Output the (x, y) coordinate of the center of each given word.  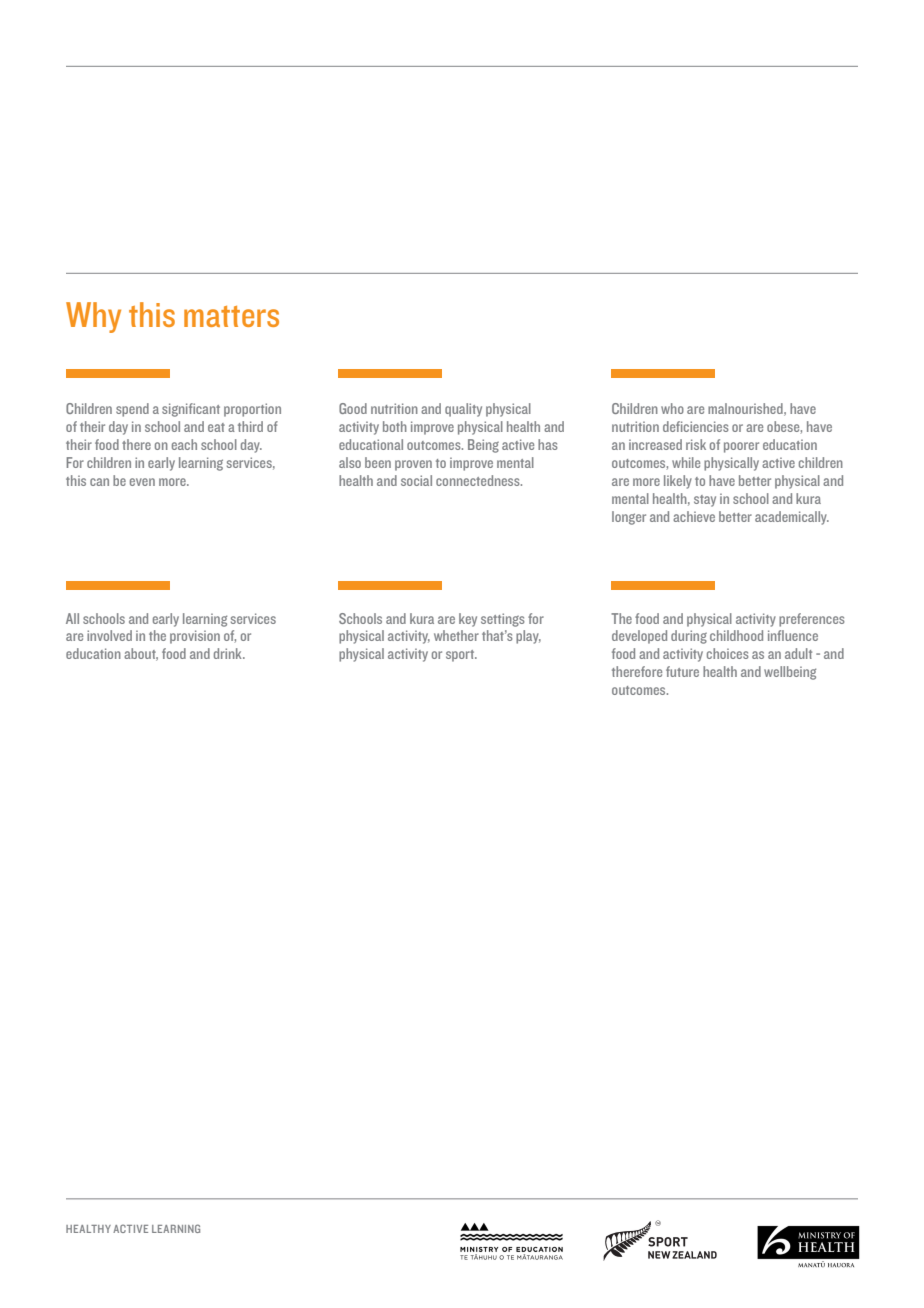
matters (231, 316)
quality (463, 410)
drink (229, 653)
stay (705, 501)
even (142, 482)
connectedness (479, 480)
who (672, 408)
